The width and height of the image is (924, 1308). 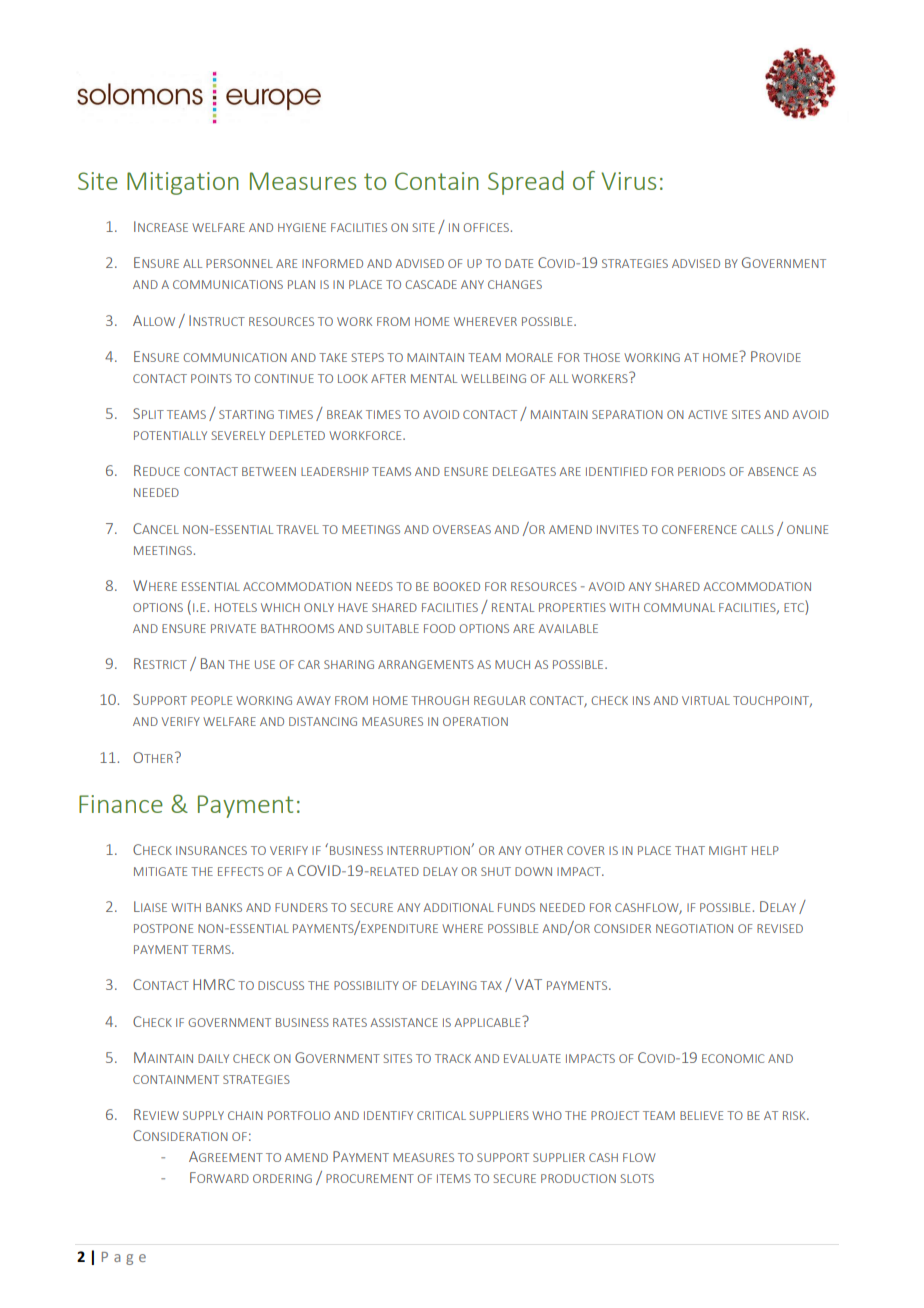 I want to click on BELIEVE, so click(x=701, y=1115).
